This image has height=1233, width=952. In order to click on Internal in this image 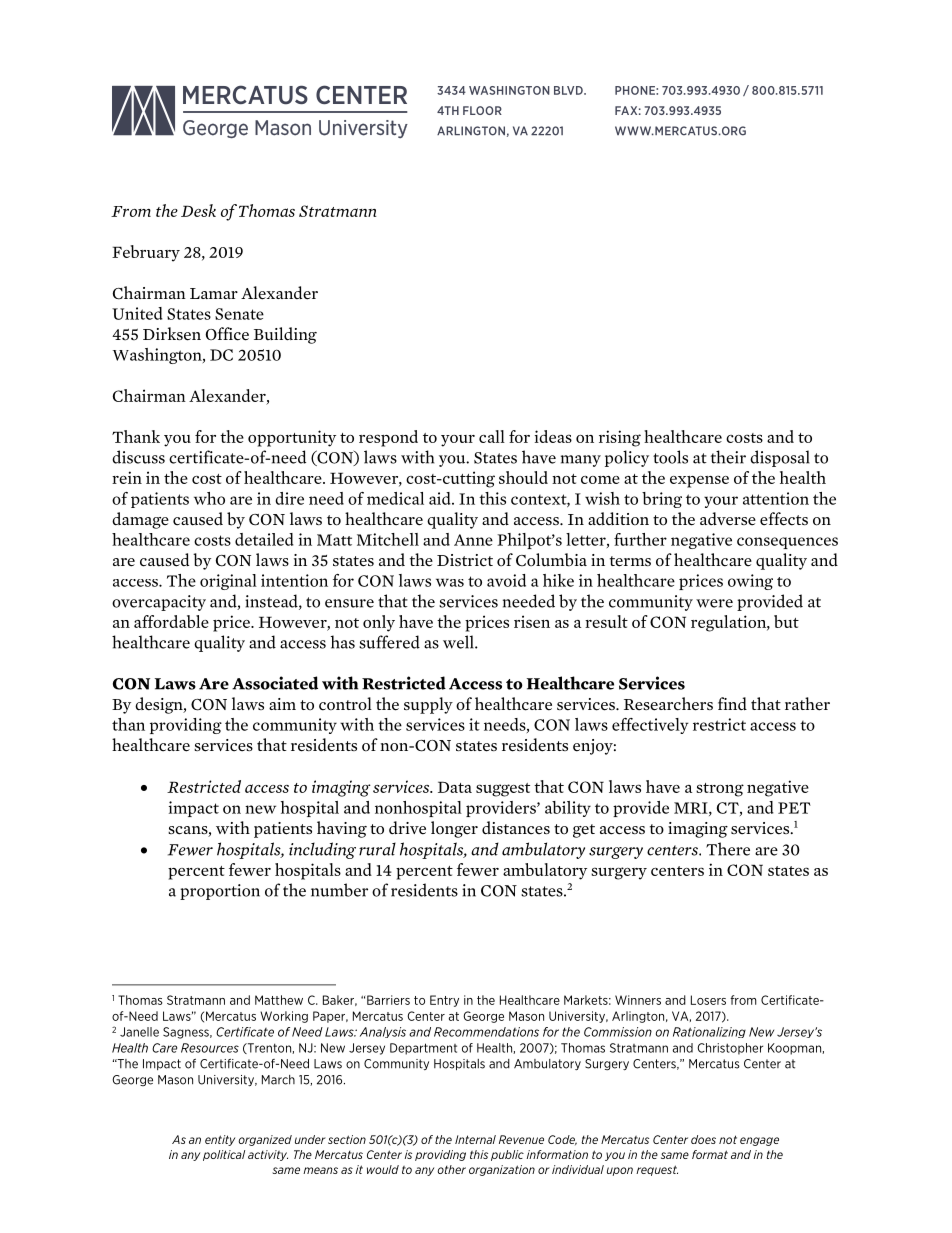, I will do `click(475, 1139)`.
